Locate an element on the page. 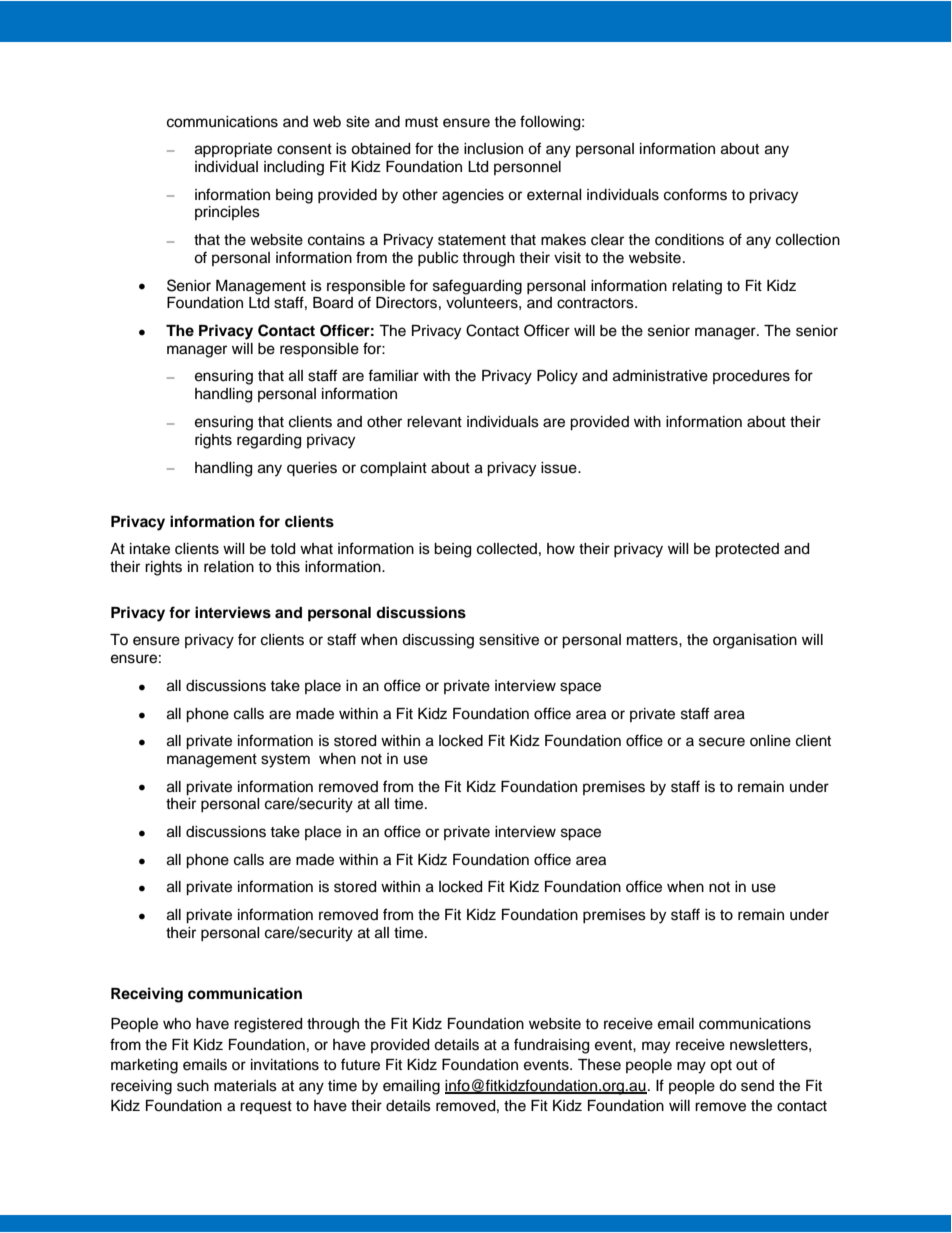 The image size is (952, 1233). conforms is located at coordinates (695, 194).
